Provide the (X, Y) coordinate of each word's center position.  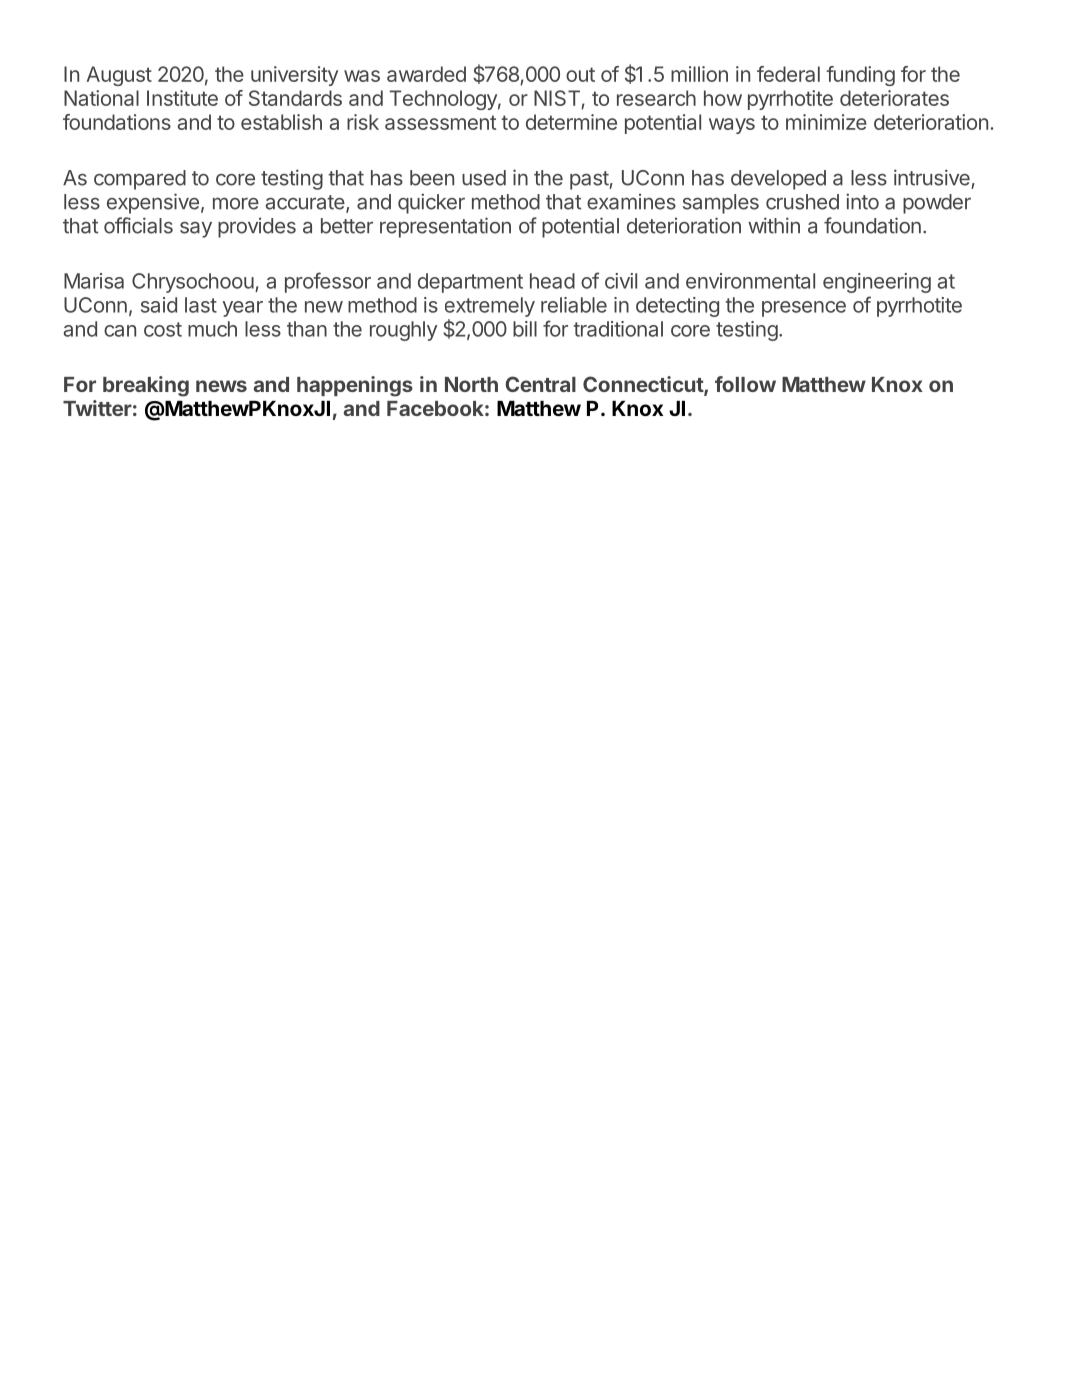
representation (445, 227)
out (580, 74)
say (196, 230)
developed (778, 180)
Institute (182, 98)
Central (540, 384)
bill (525, 329)
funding (860, 76)
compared (140, 180)
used (484, 178)
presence (804, 309)
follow (745, 384)
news (221, 386)
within (774, 225)
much (212, 329)
